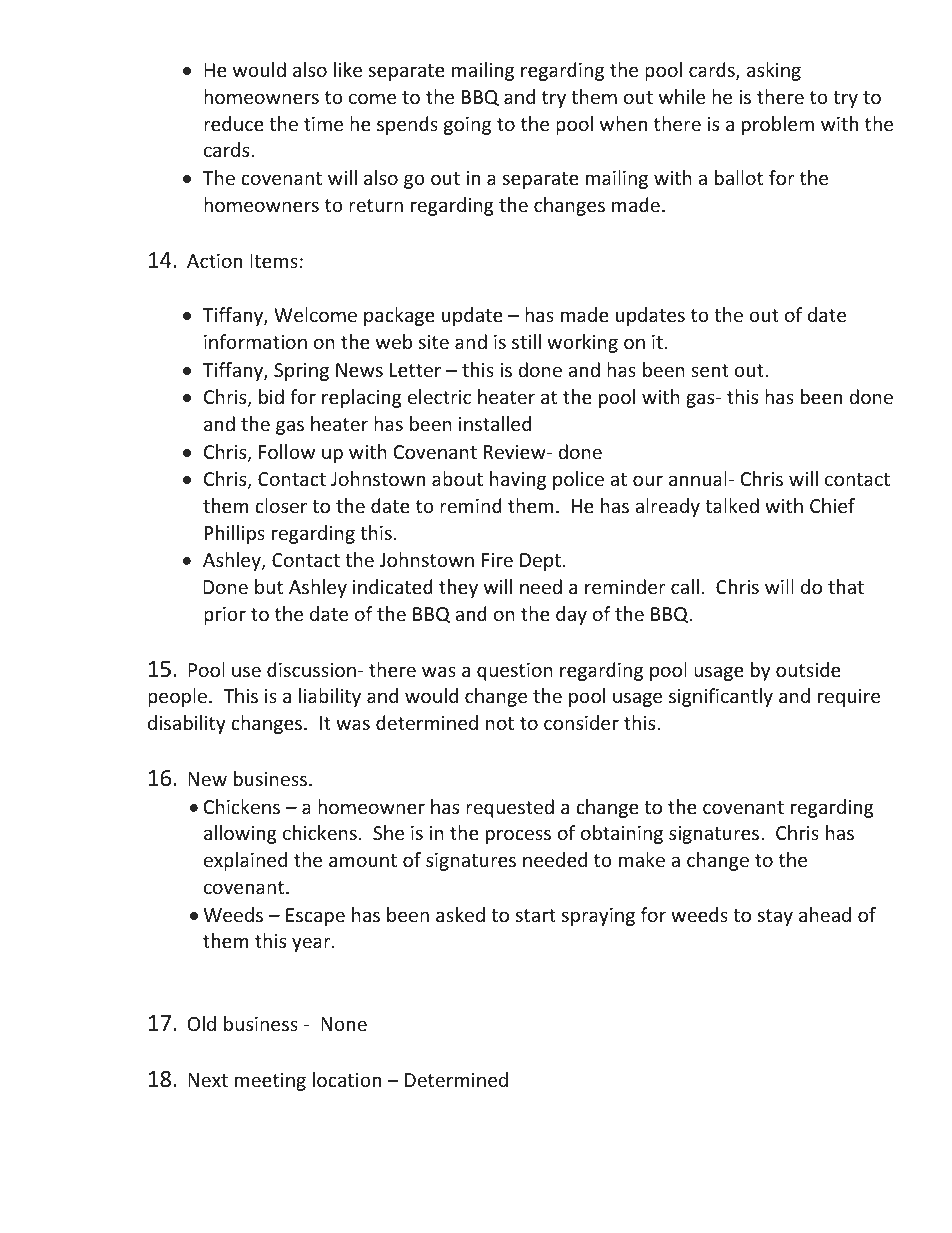 Image resolution: width=952 pixels, height=1233 pixels. Describe the element at coordinates (347, 1079) in the document. I see `location` at that location.
